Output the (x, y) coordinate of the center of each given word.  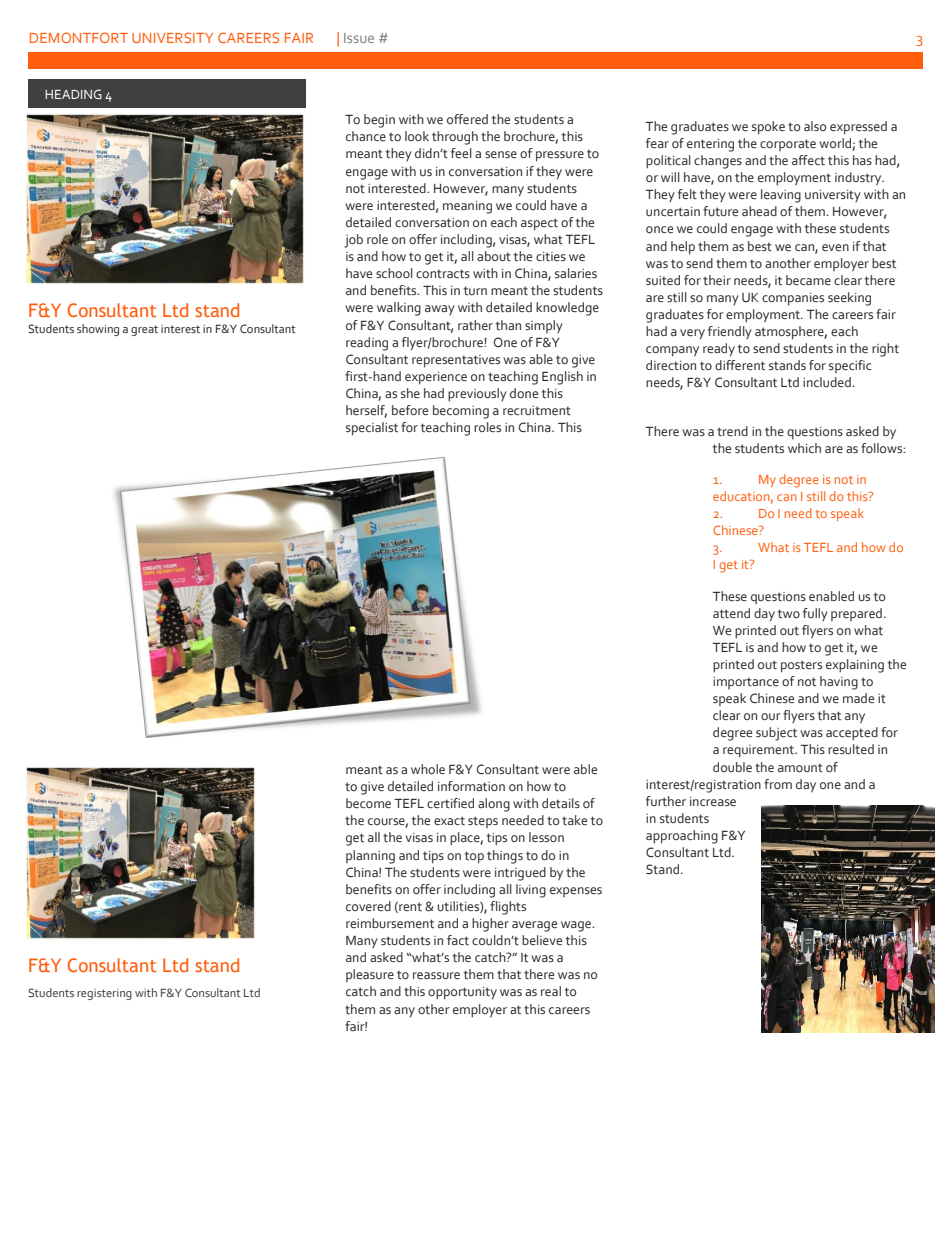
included (828, 382)
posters (801, 666)
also (815, 126)
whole (428, 769)
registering (104, 994)
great (144, 330)
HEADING (73, 94)
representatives (456, 361)
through (455, 138)
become (368, 803)
